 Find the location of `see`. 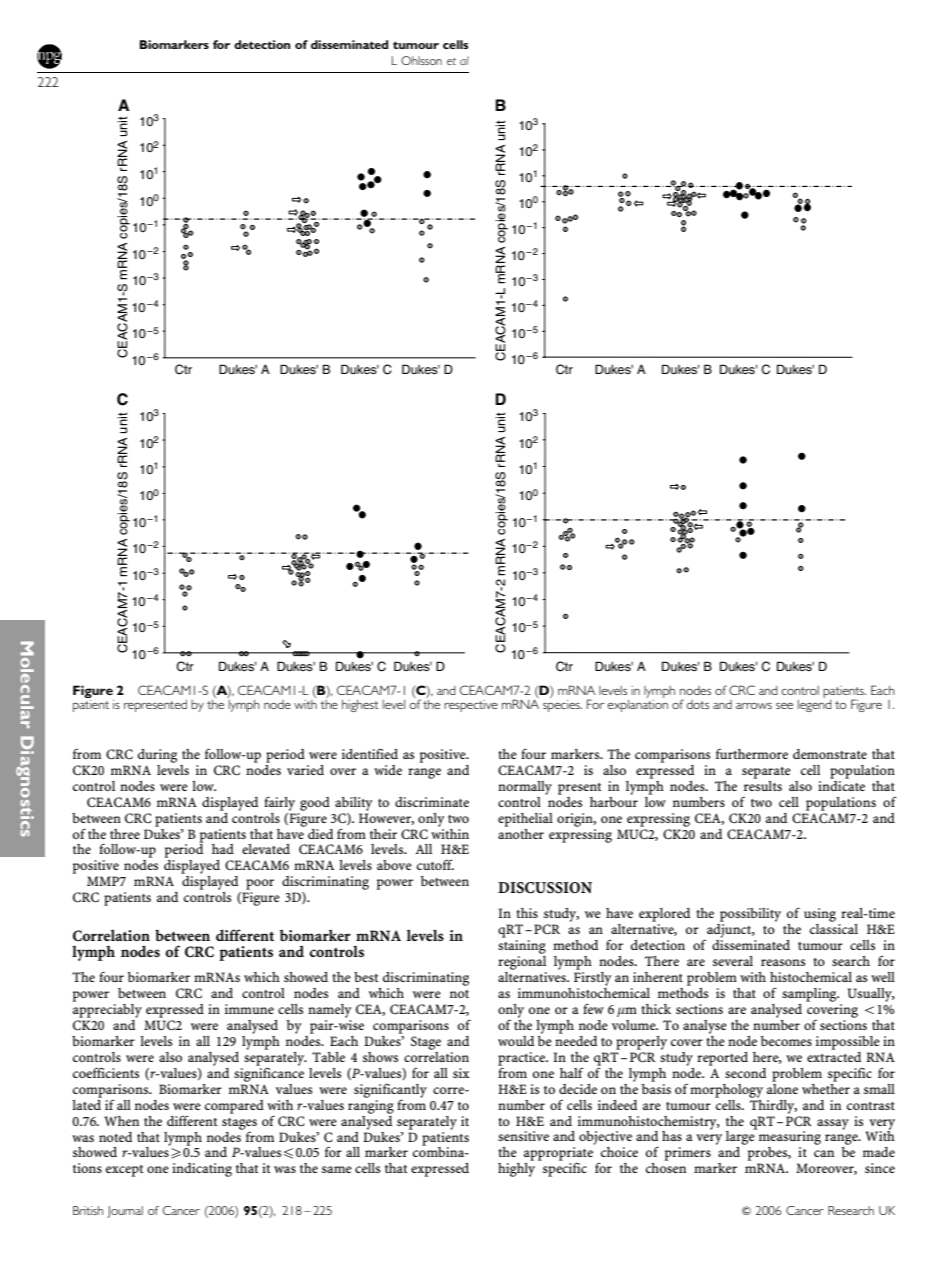

see is located at coordinates (784, 706).
